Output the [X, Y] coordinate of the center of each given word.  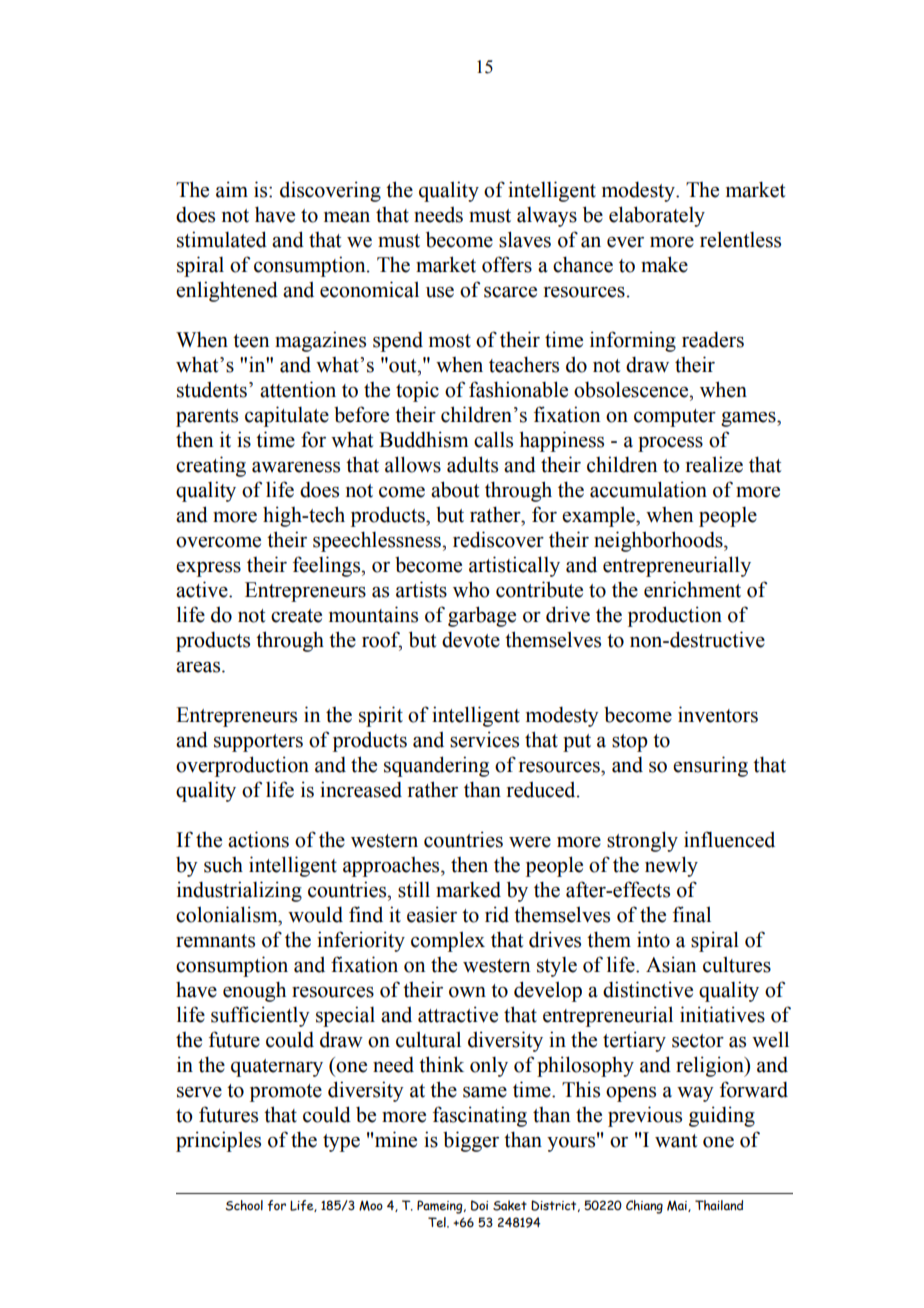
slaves [525, 239]
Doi [479, 1205]
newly [671, 866]
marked [468, 889]
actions [258, 839]
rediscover [498, 539]
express [208, 569]
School [244, 1205]
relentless [740, 239]
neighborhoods [659, 541]
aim [232, 189]
